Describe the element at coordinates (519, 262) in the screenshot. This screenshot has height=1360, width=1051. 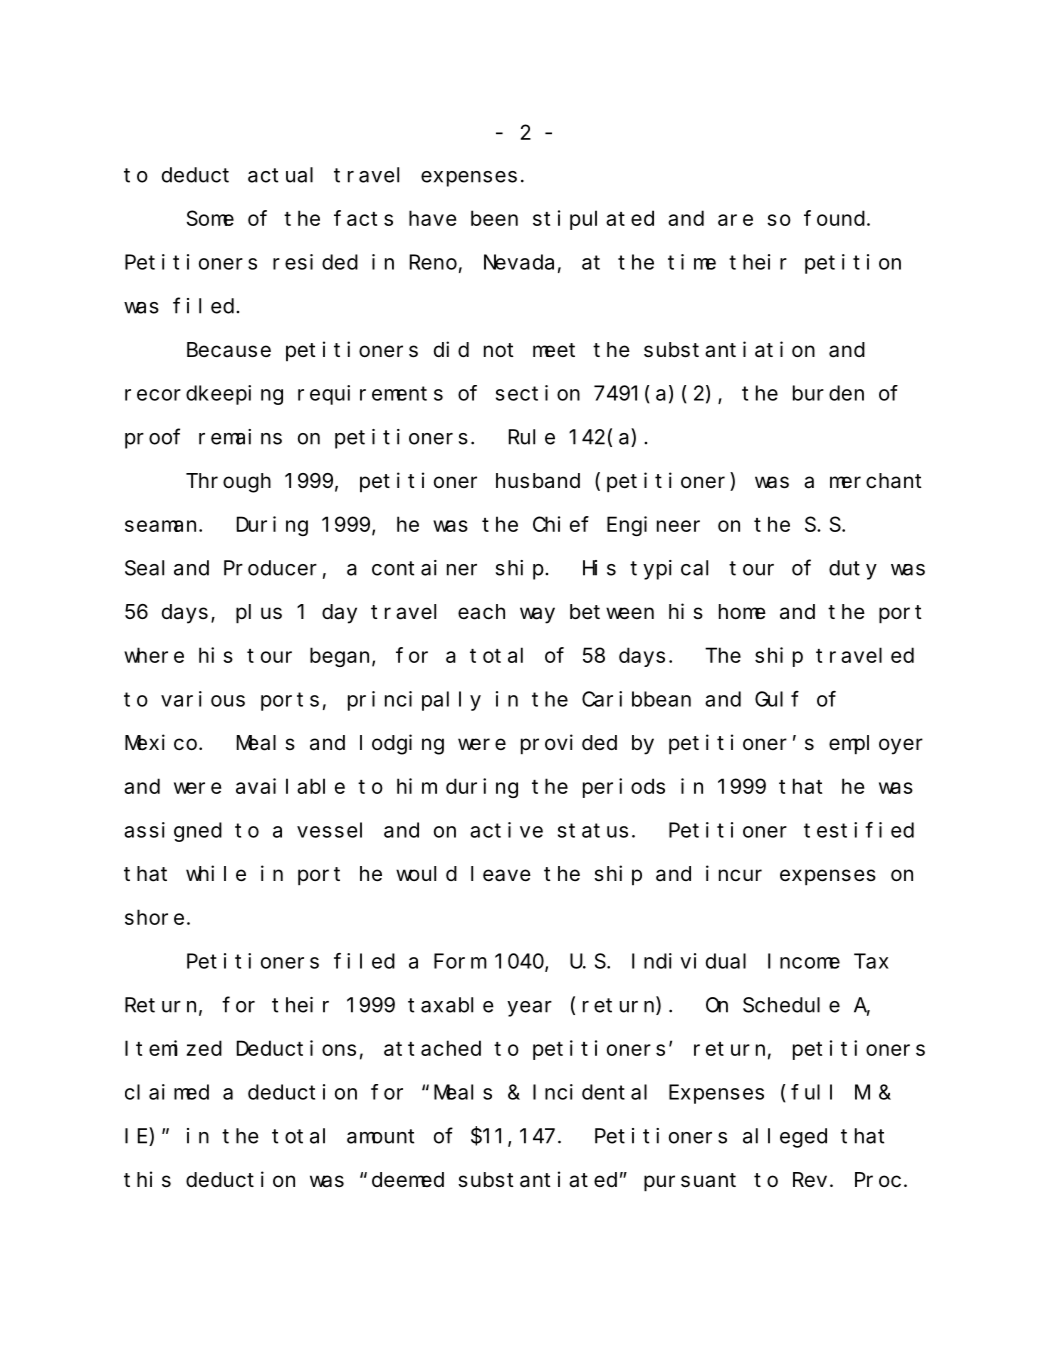
I see `Nevada` at that location.
